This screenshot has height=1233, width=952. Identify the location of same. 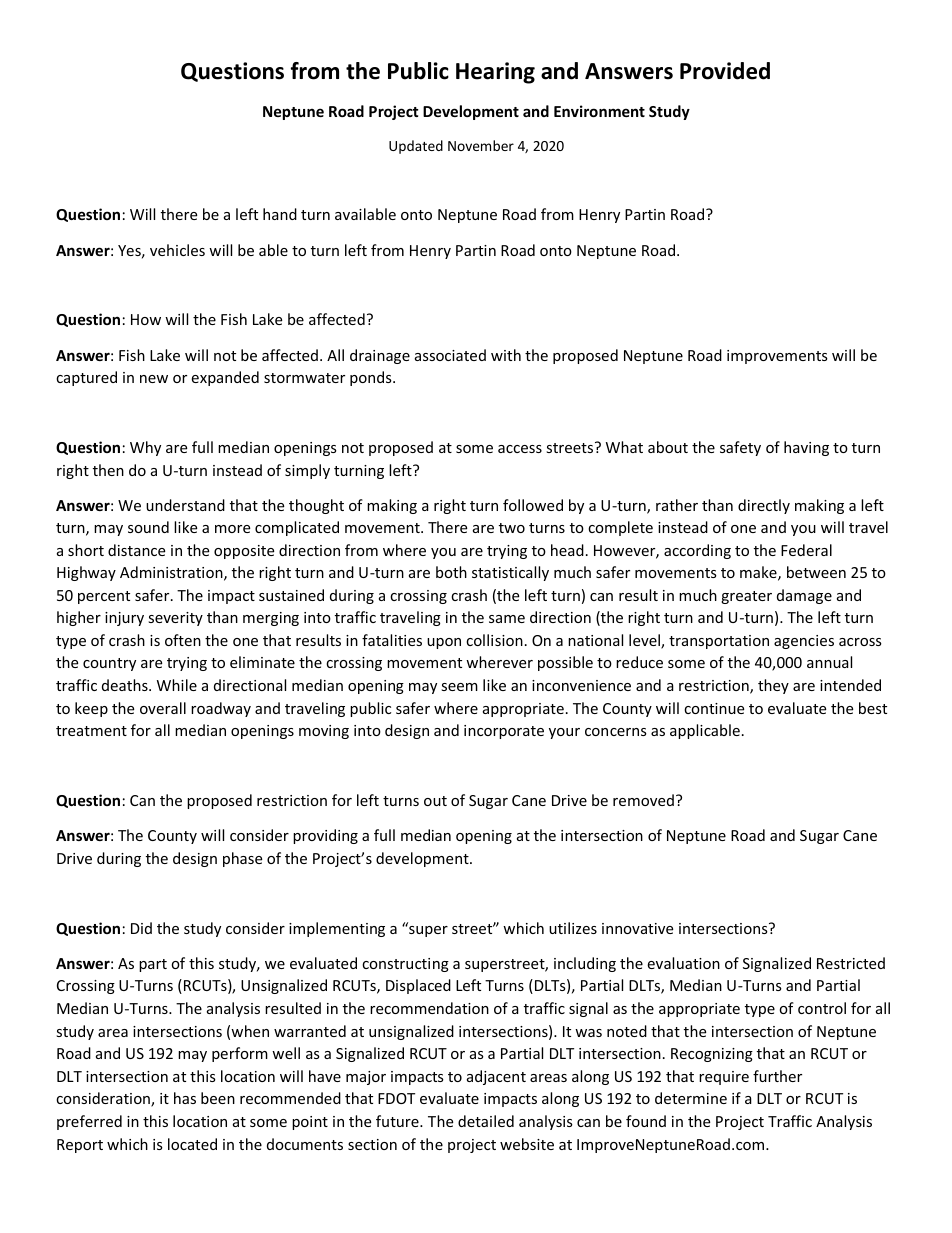
(507, 619).
